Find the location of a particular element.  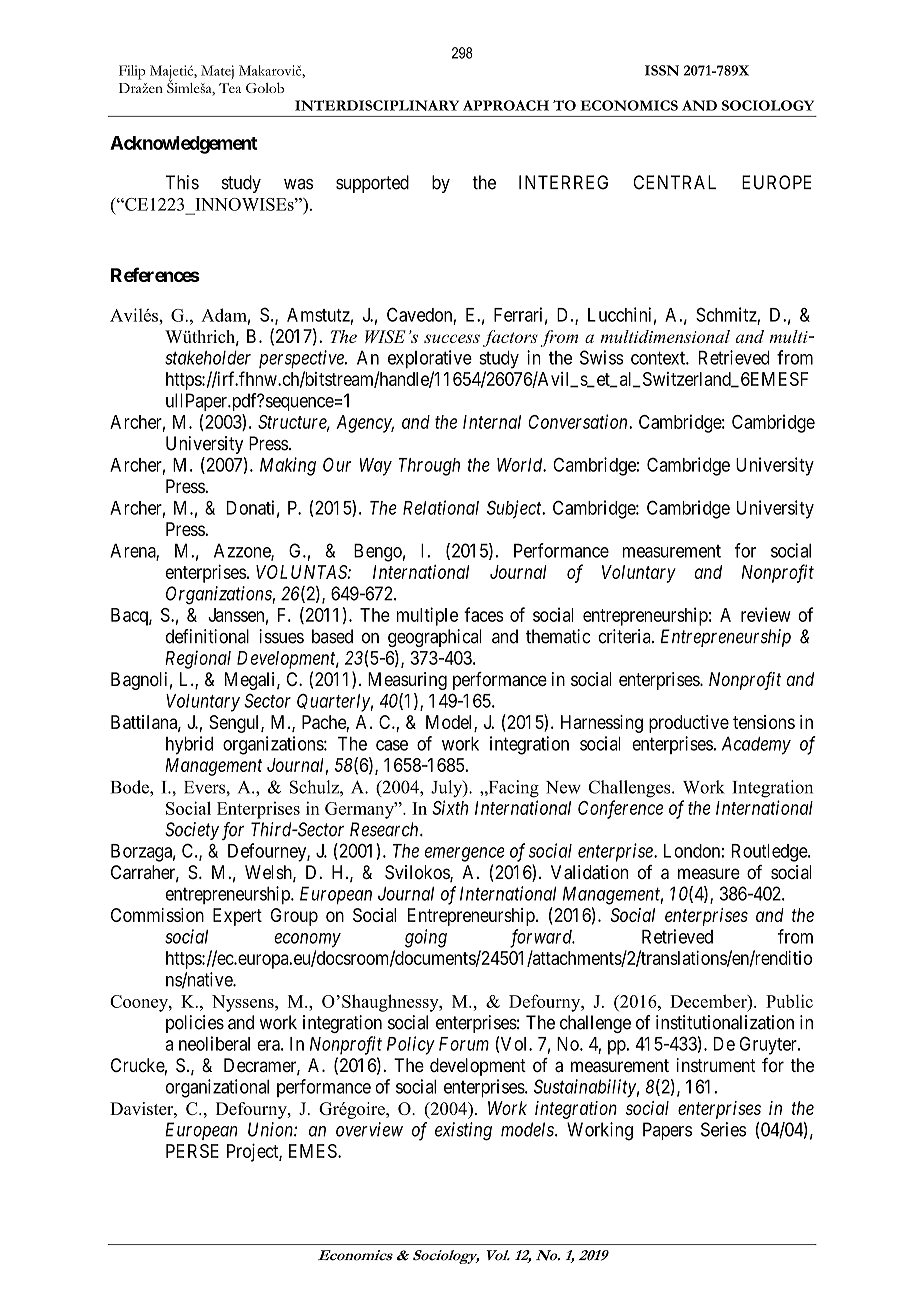

Tea is located at coordinates (230, 88).
